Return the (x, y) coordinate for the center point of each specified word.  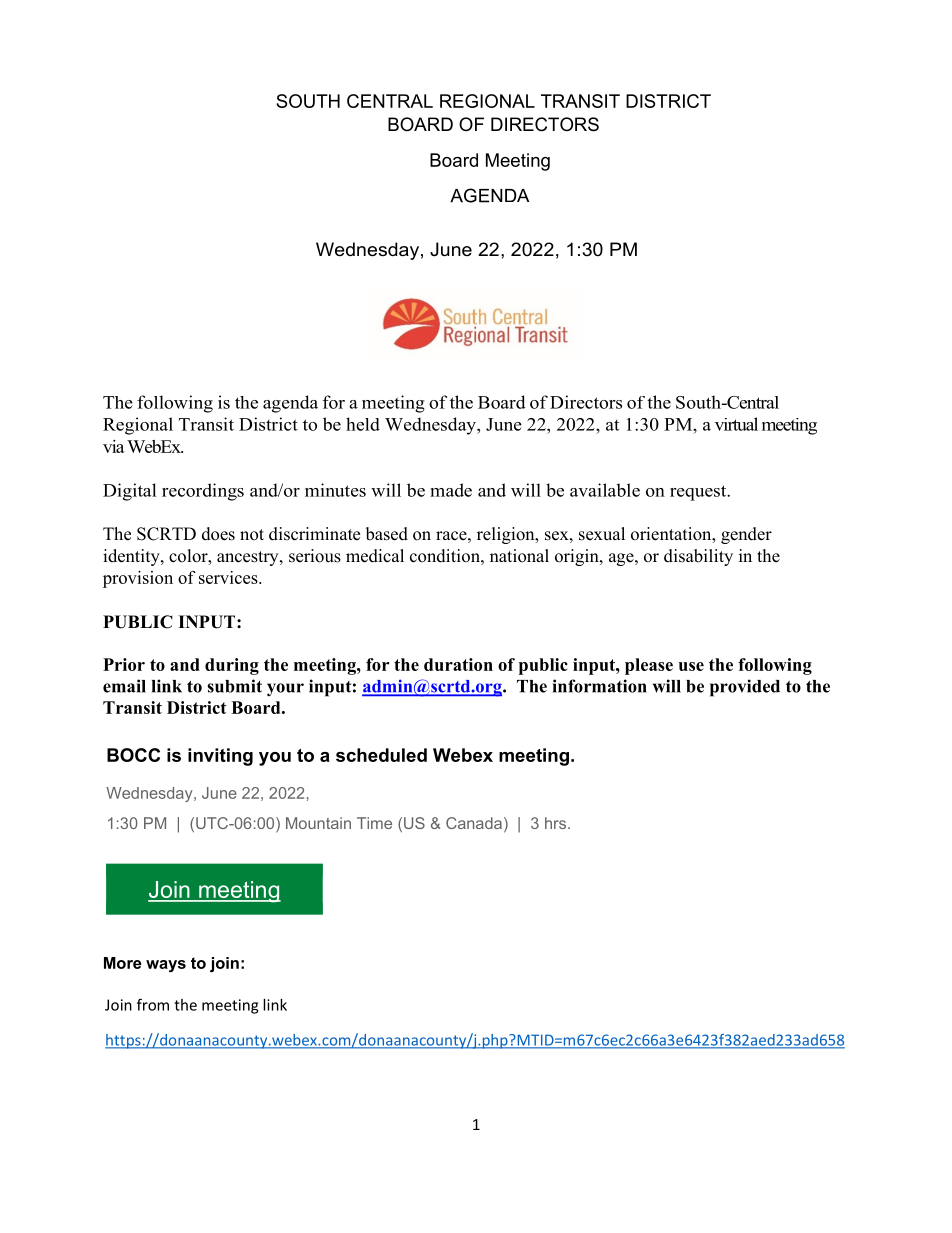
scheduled (381, 755)
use (691, 666)
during (232, 666)
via (114, 446)
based (387, 534)
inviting (220, 757)
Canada (474, 823)
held (363, 424)
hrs (557, 823)
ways (166, 966)
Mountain (318, 823)
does (218, 534)
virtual (736, 424)
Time (374, 823)
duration (458, 664)
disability (698, 557)
